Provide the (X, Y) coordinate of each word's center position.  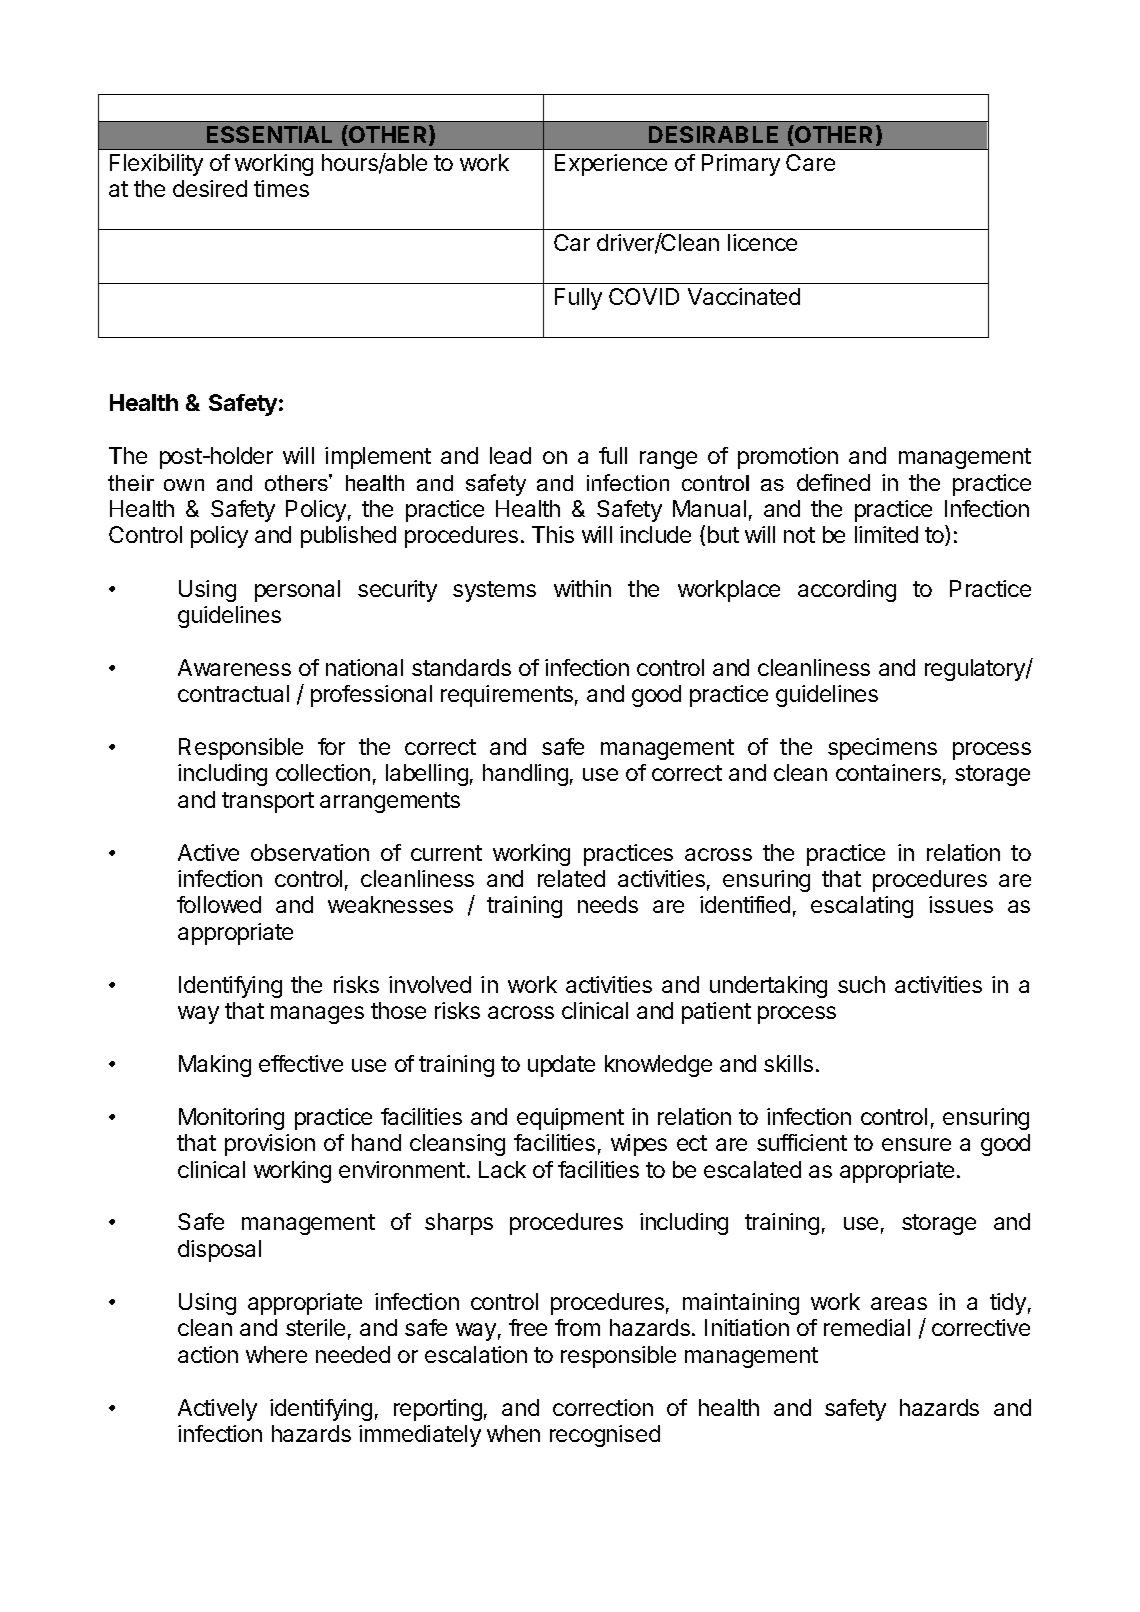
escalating (862, 907)
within (582, 588)
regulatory (976, 670)
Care (810, 162)
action (208, 1354)
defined (833, 482)
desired (210, 188)
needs (608, 904)
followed (219, 904)
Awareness (234, 667)
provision (270, 1145)
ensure (916, 1144)
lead (510, 455)
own (184, 485)
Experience (611, 165)
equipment (570, 1119)
